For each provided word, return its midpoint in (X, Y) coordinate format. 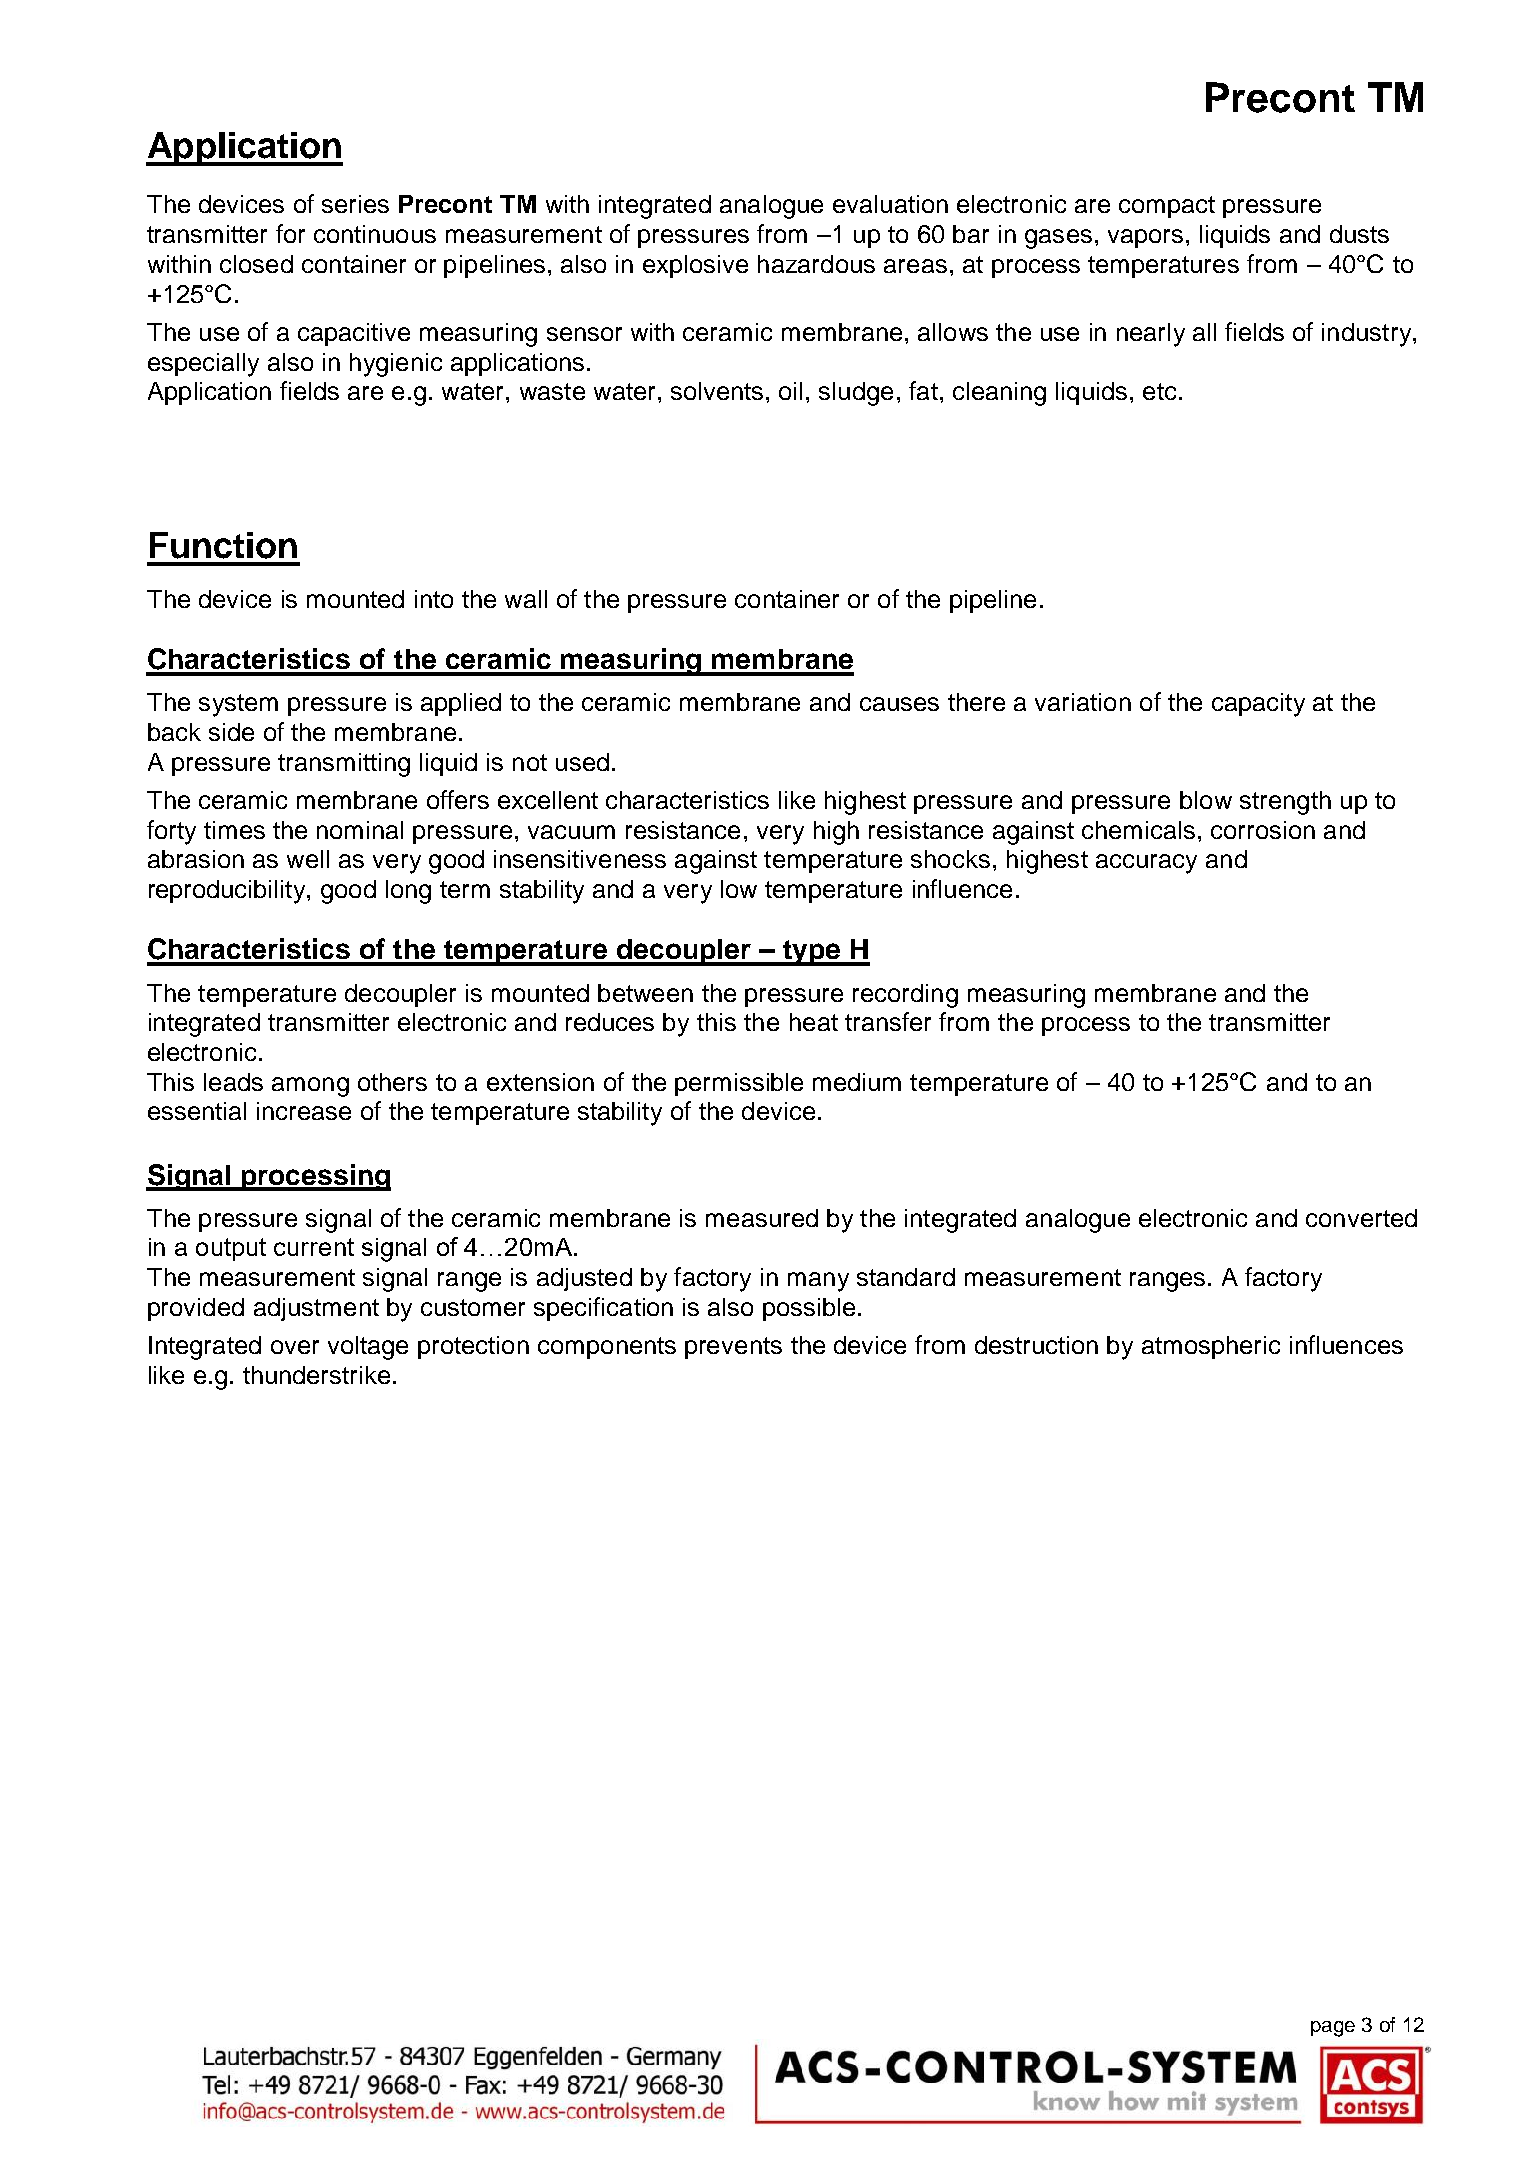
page (1333, 2029)
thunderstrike (316, 1375)
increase (304, 1111)
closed (256, 264)
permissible (739, 1084)
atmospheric (1211, 1347)
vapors (1145, 238)
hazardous (816, 264)
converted (1361, 1218)
